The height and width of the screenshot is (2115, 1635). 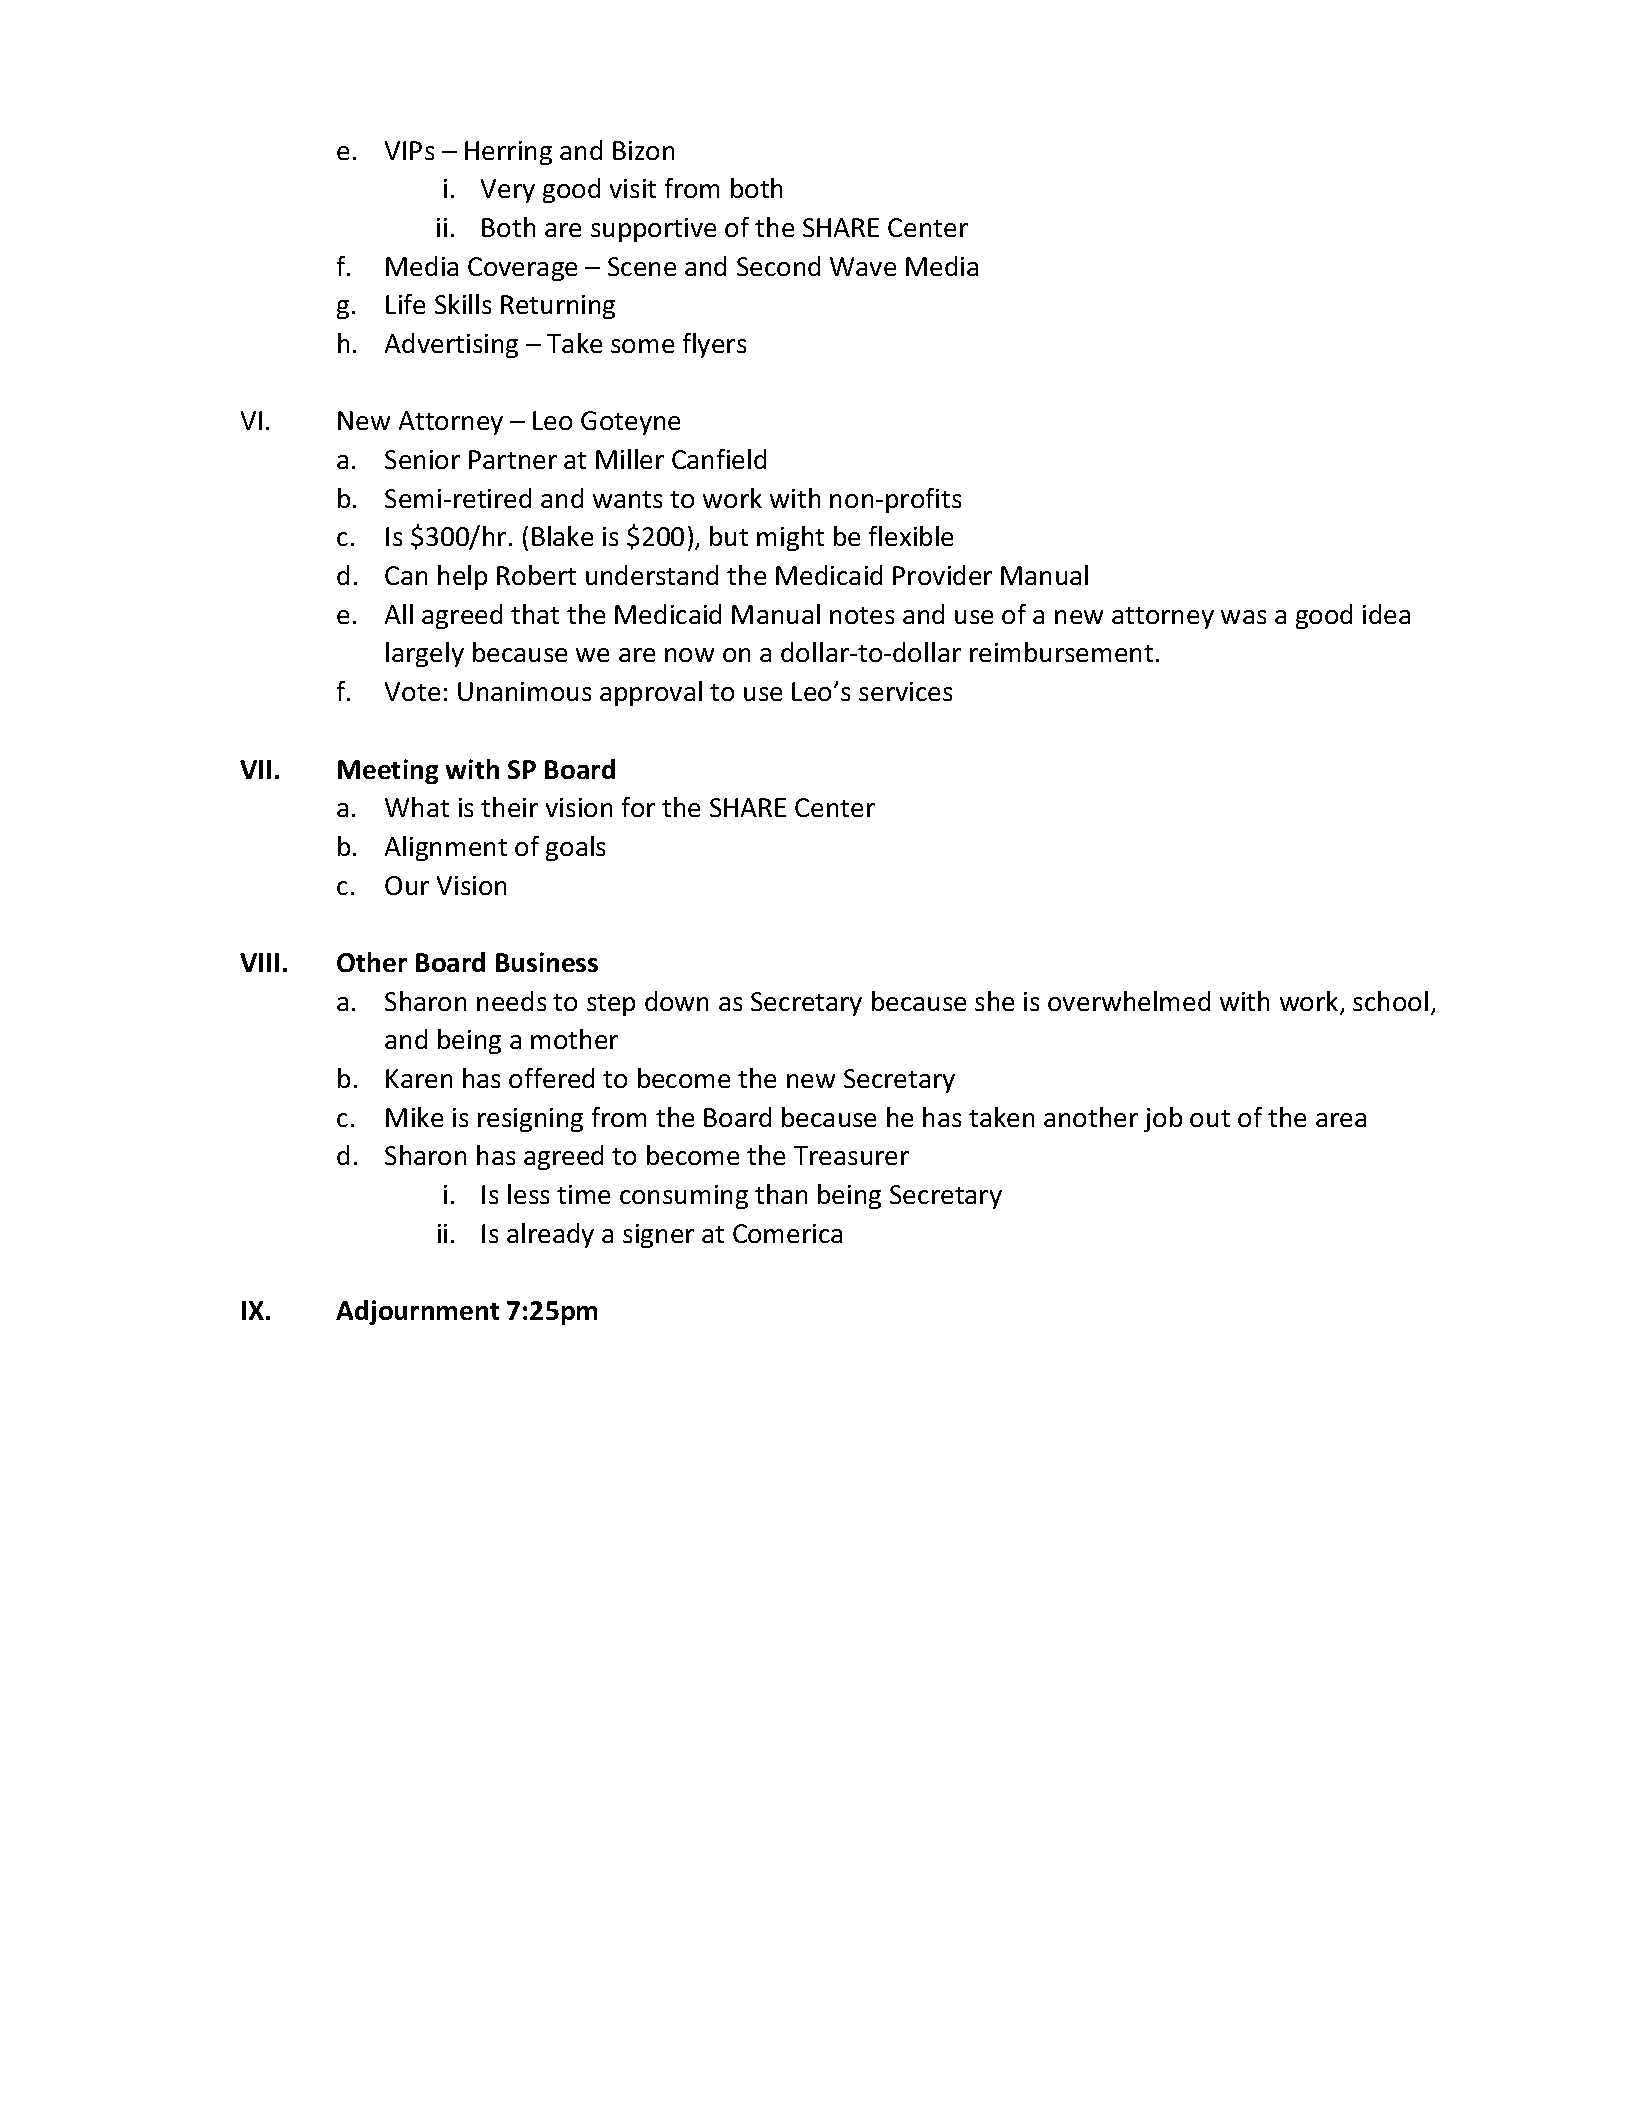 What do you see at coordinates (1061, 652) in the screenshot?
I see `reimbursement` at bounding box center [1061, 652].
